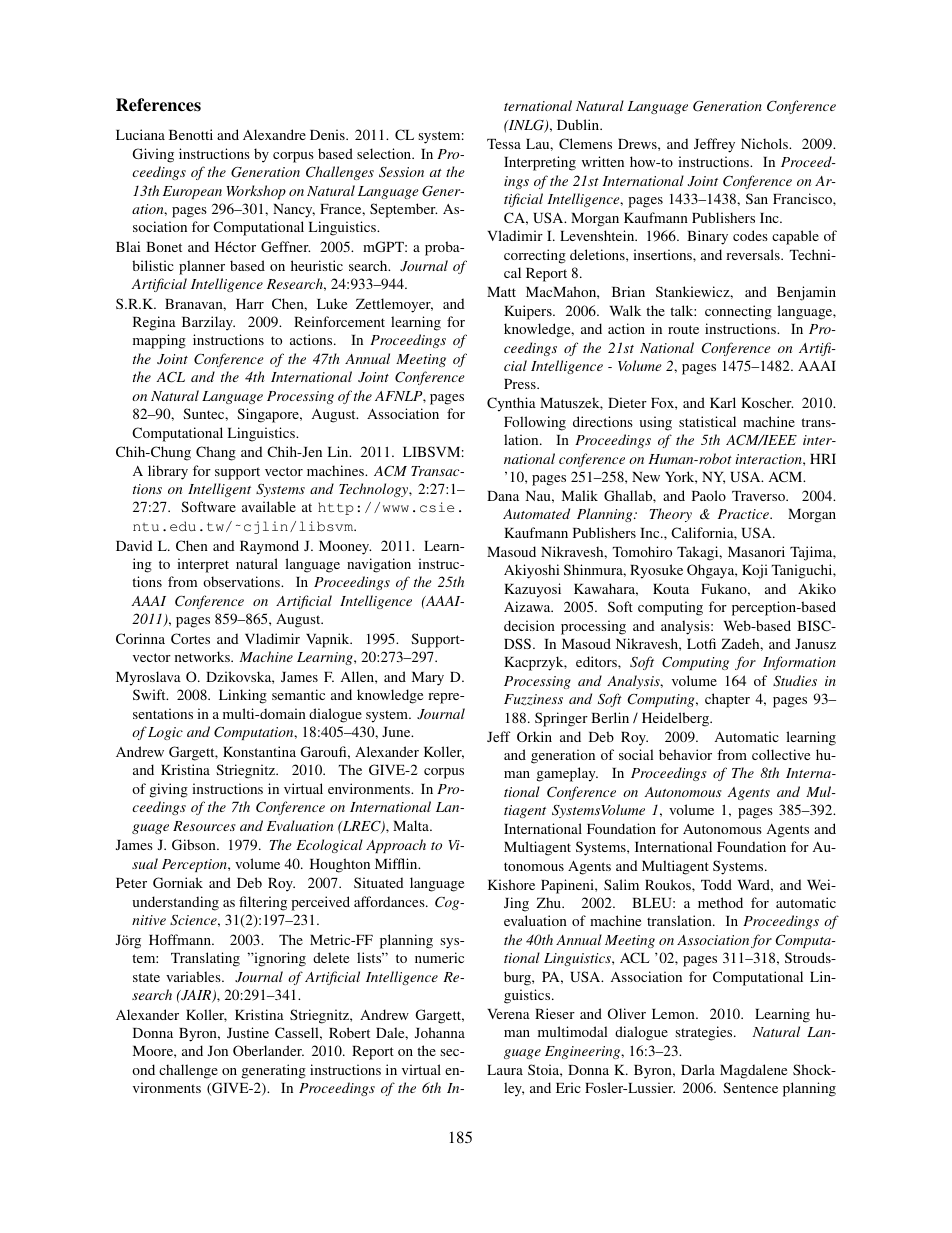  What do you see at coordinates (274, 134) in the screenshot?
I see `Alexandre` at bounding box center [274, 134].
